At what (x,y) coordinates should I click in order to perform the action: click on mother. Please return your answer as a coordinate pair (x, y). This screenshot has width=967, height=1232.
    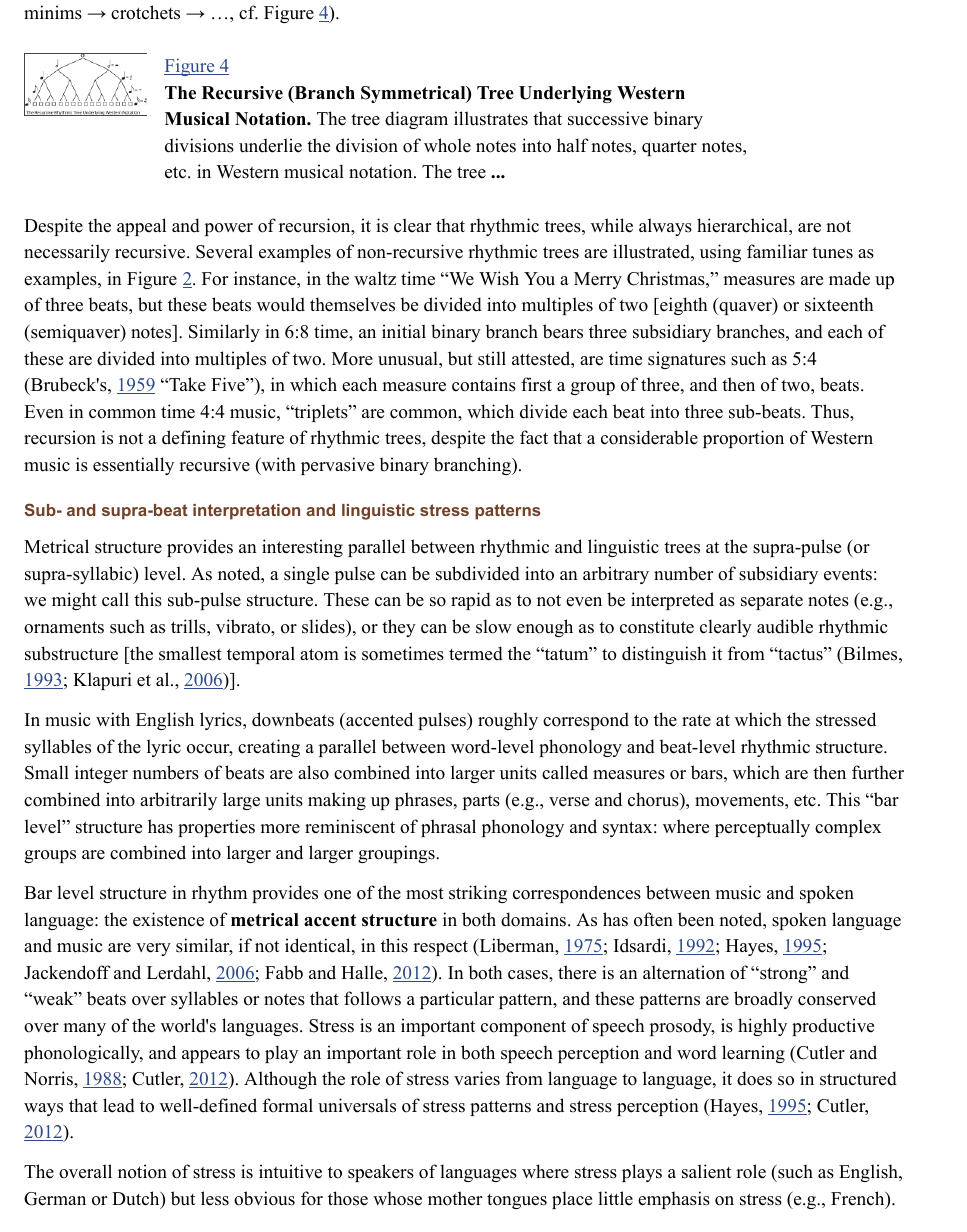
    Looking at the image, I should click on (455, 1198).
